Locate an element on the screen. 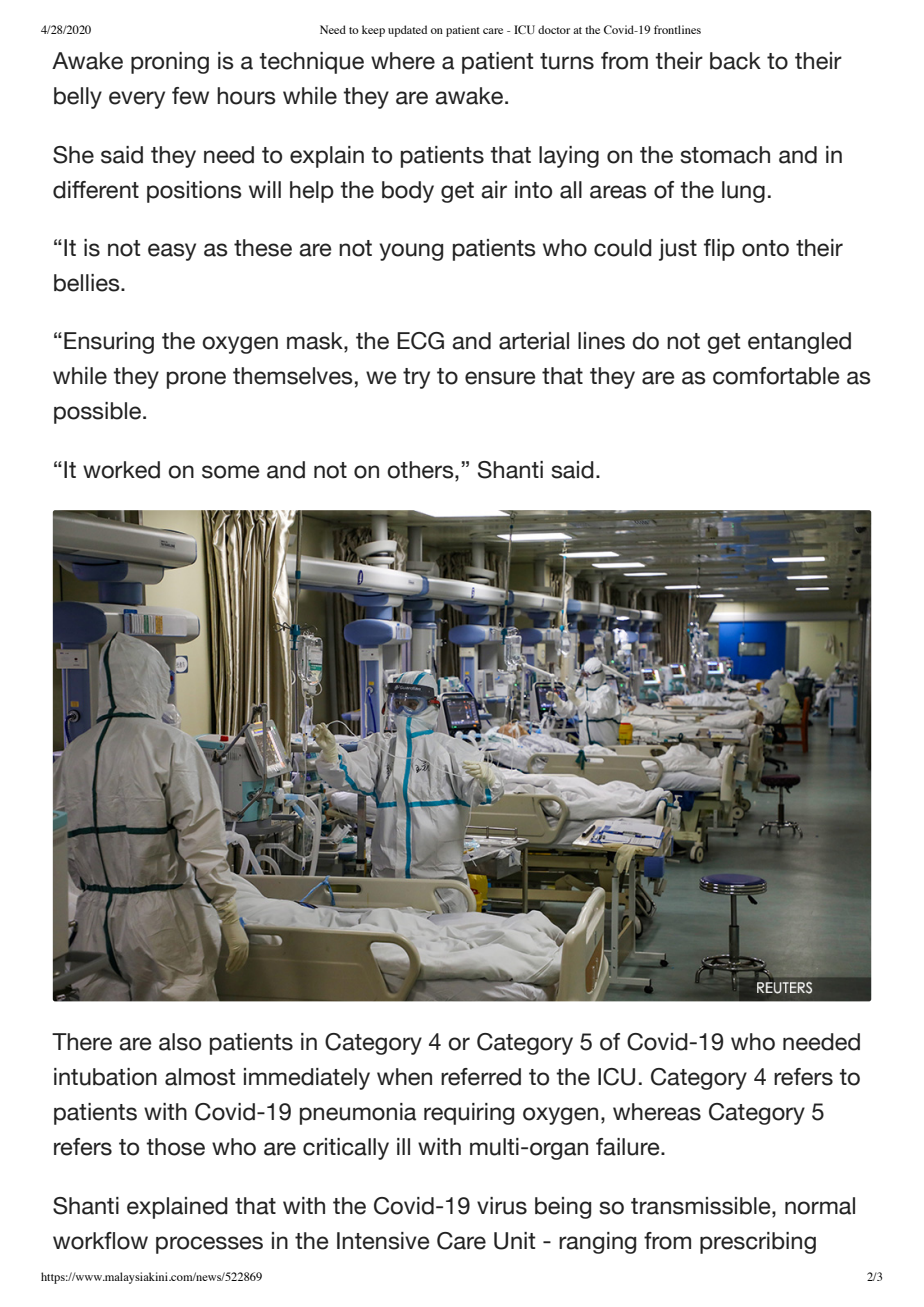  also is located at coordinates (180, 1042).
